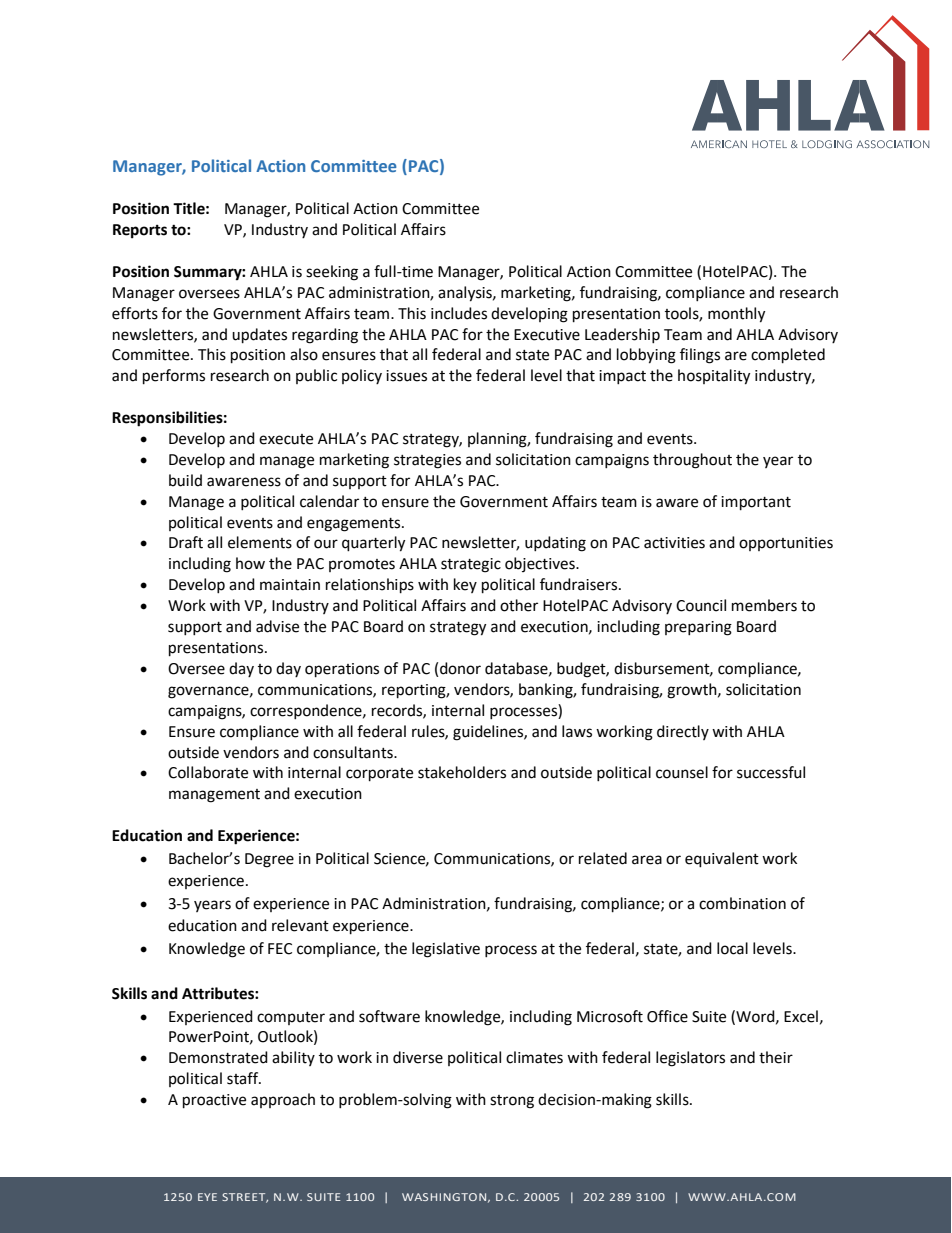 Image resolution: width=952 pixels, height=1233 pixels. Describe the element at coordinates (446, 950) in the screenshot. I see `legislative` at that location.
